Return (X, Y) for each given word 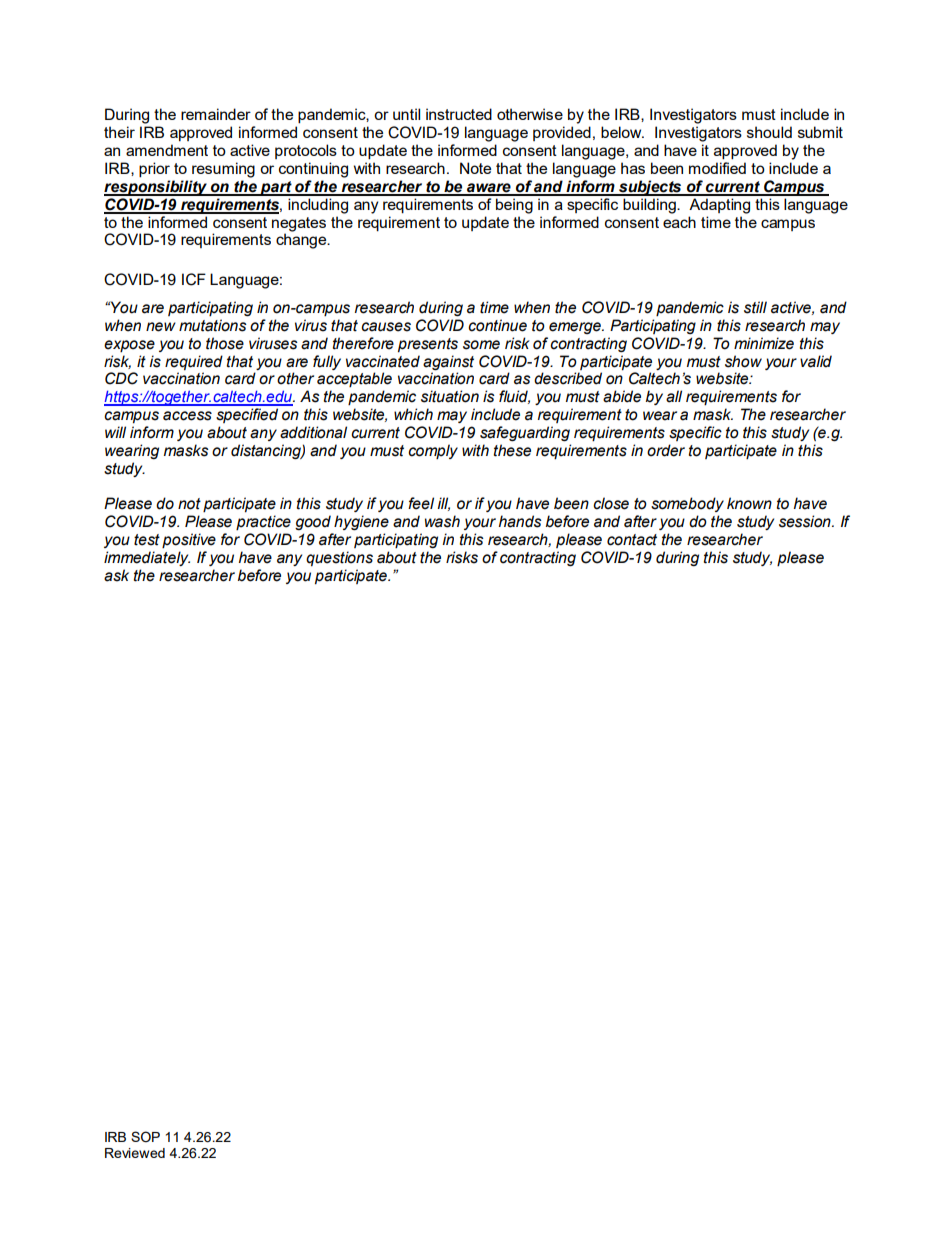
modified (717, 168)
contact (632, 540)
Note (475, 168)
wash (442, 521)
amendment (167, 150)
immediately (147, 558)
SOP (145, 1137)
